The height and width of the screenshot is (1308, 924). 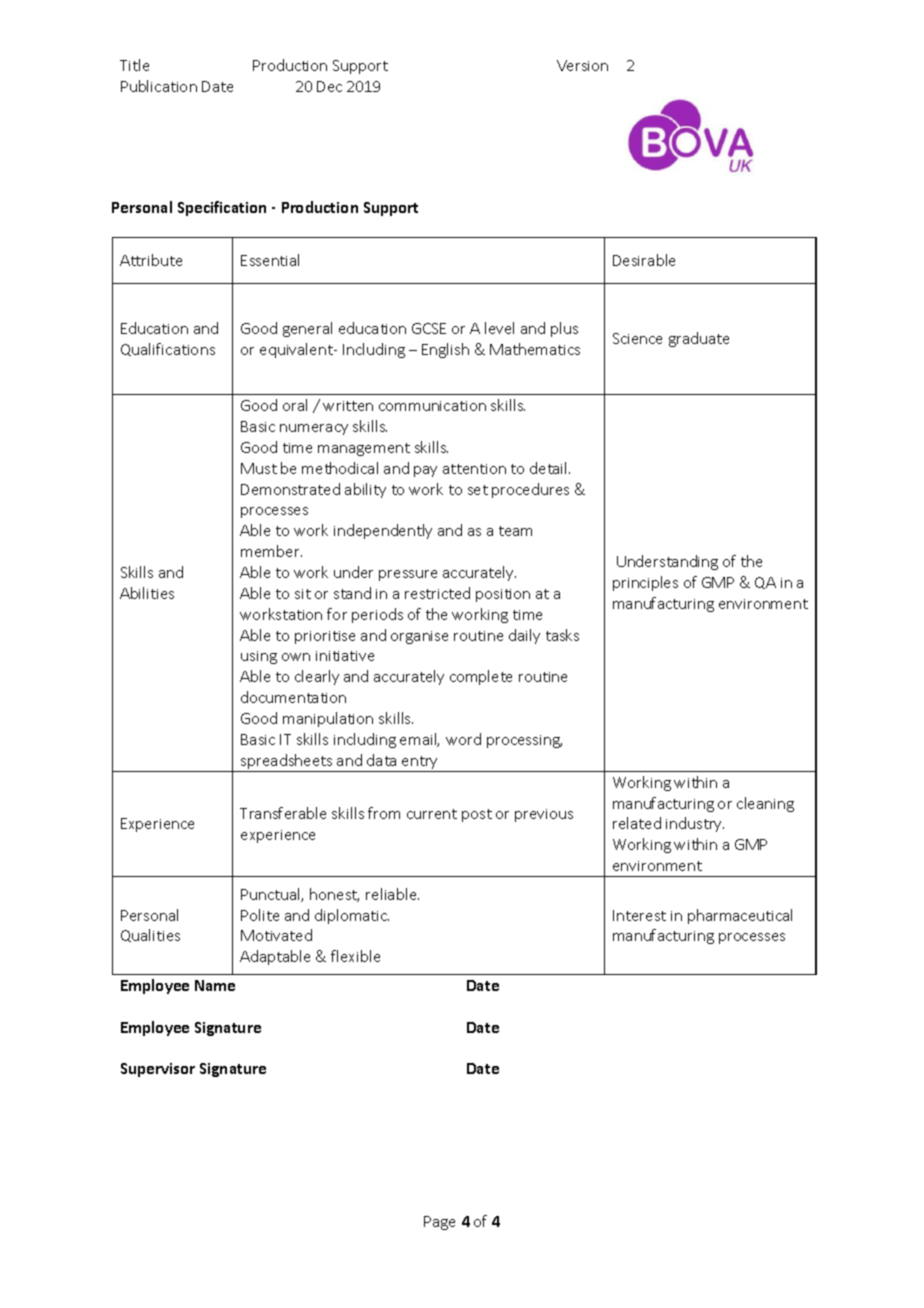 I want to click on principles, so click(x=645, y=583).
